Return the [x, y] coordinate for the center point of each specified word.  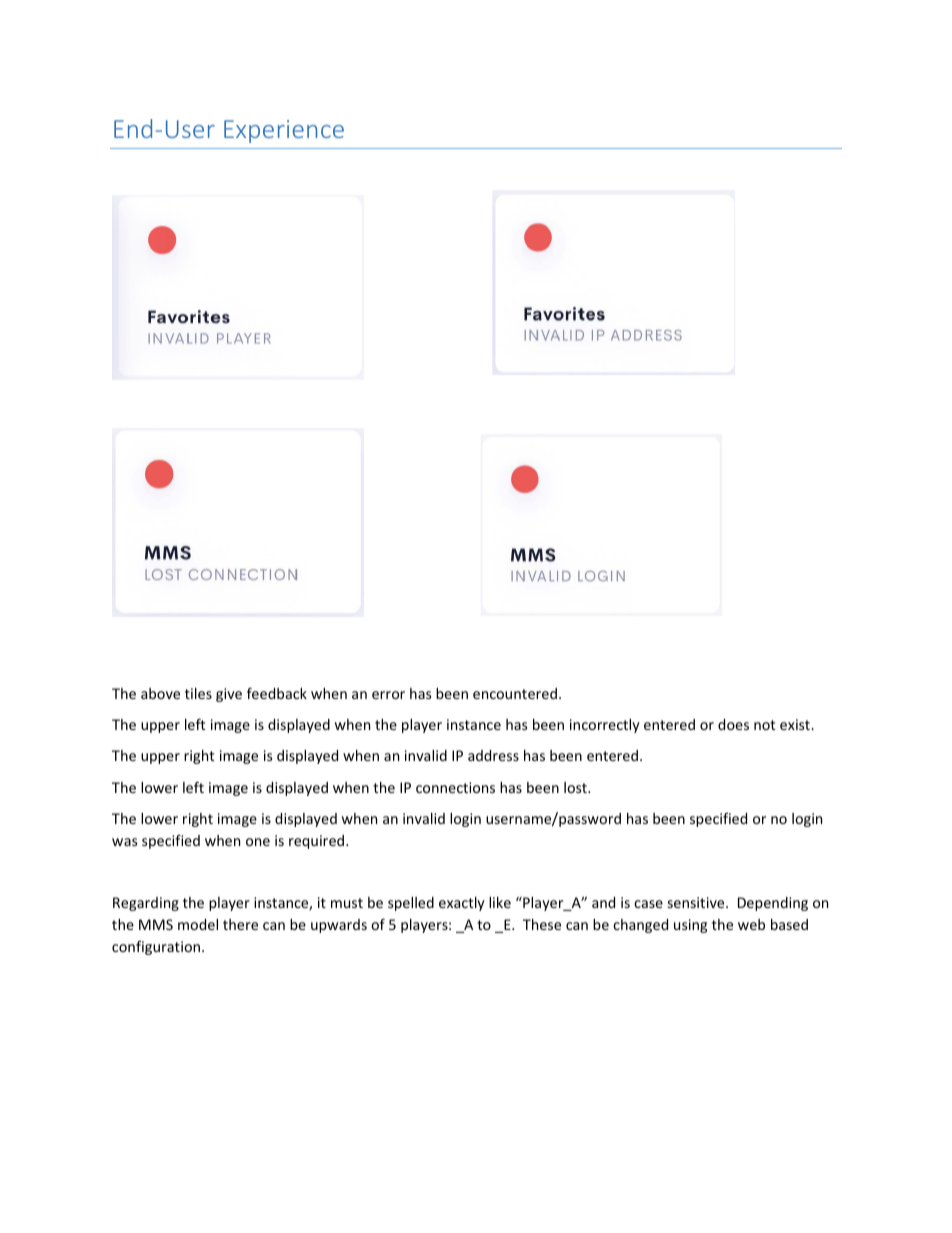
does [733, 724]
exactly [462, 904]
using [690, 926]
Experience [284, 131]
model [198, 924]
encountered [515, 693]
